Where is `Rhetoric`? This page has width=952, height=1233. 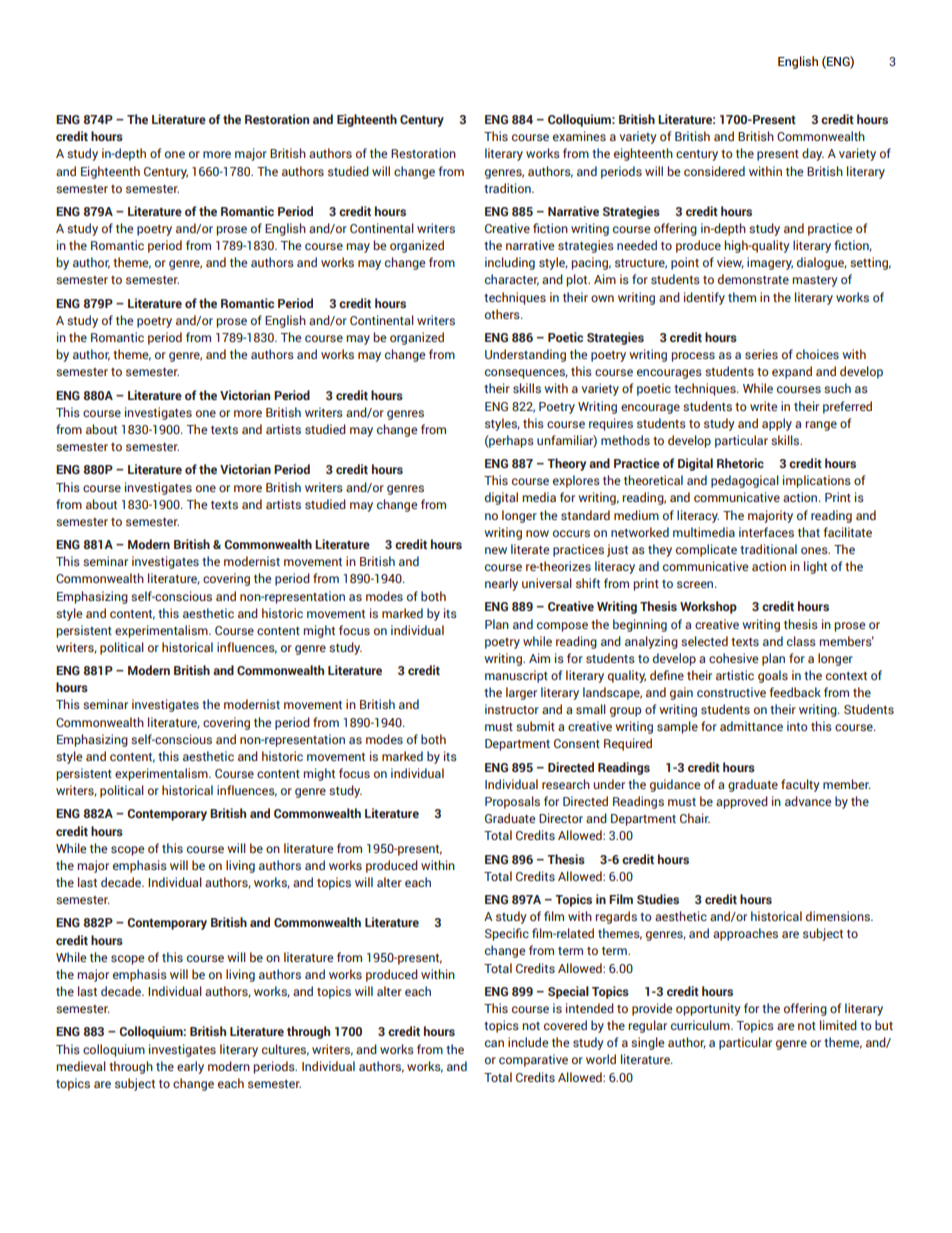 Rhetoric is located at coordinates (740, 463).
